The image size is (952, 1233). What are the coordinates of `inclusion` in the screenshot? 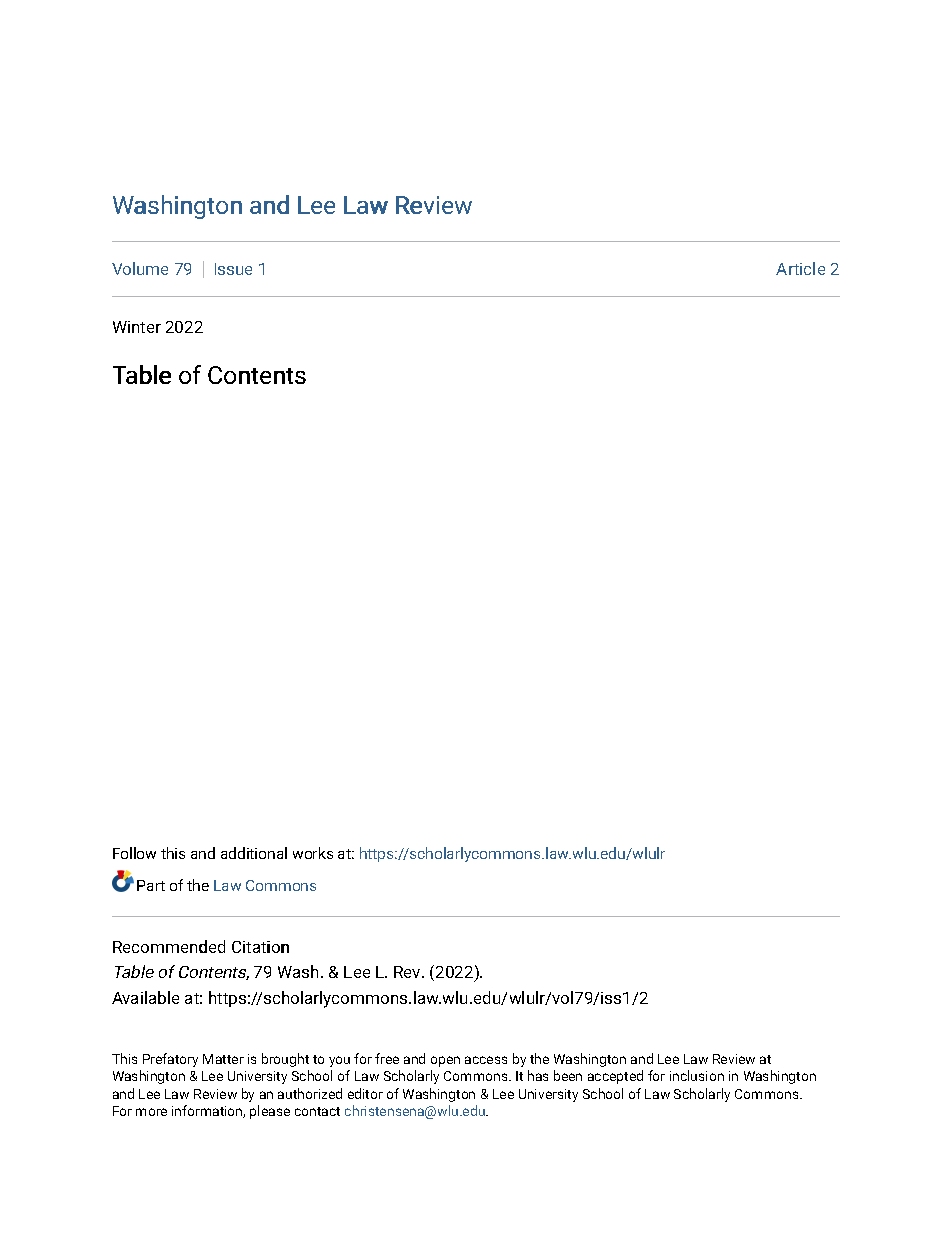 It's located at (697, 1075).
